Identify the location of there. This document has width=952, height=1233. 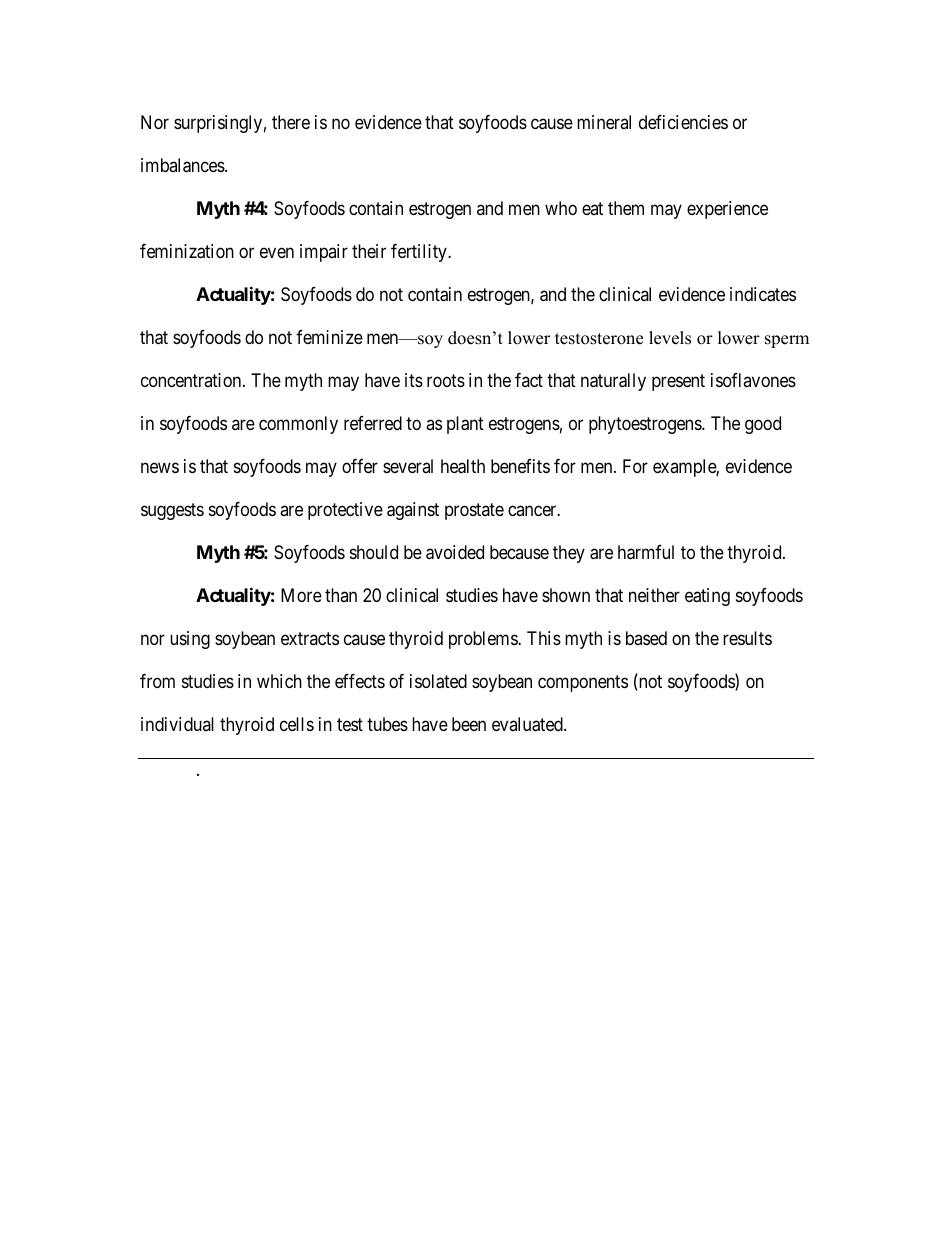
(291, 122).
